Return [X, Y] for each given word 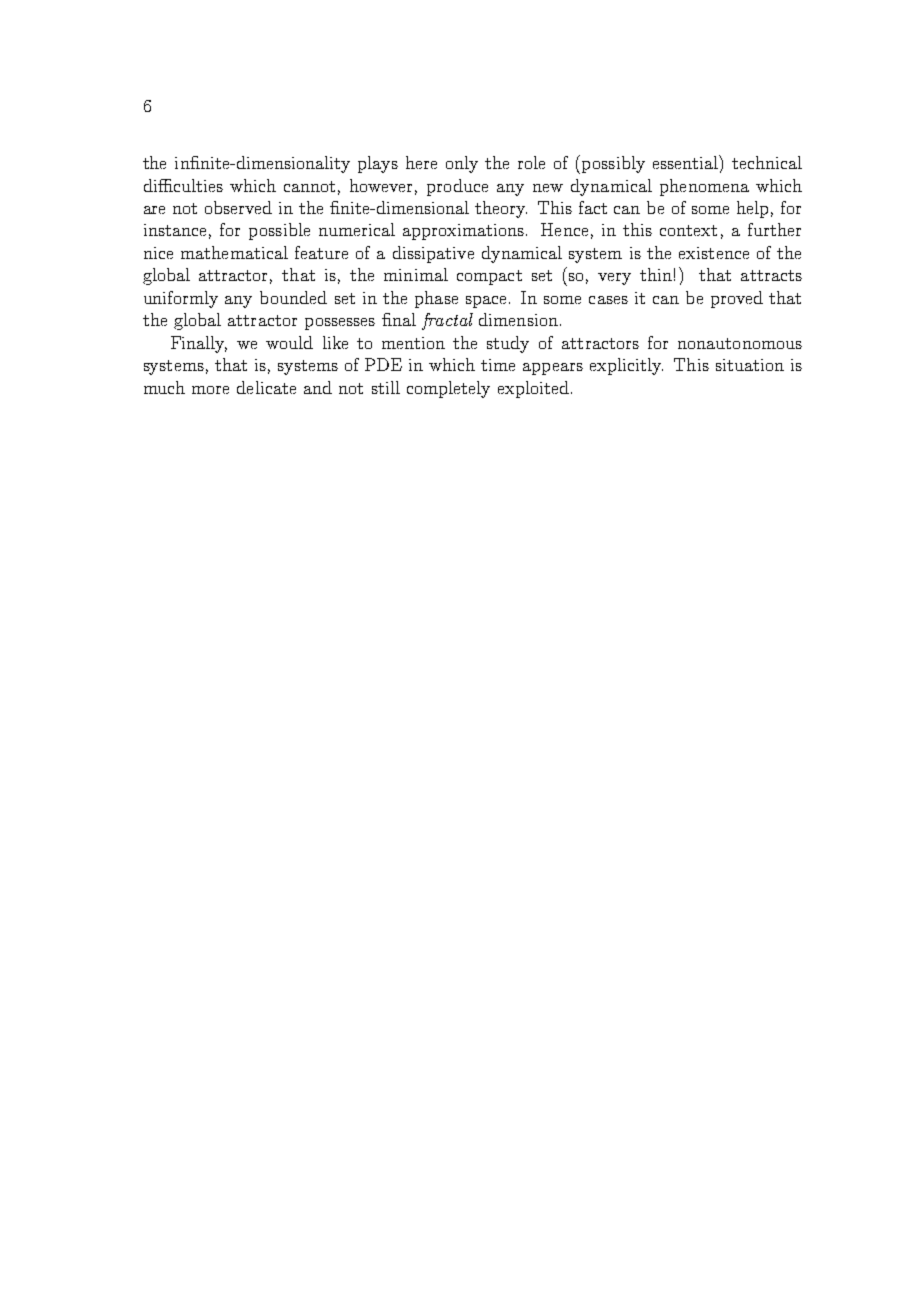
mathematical [234, 252]
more [210, 390]
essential [686, 162]
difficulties [183, 185]
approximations [463, 232]
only [462, 164]
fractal [447, 321]
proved [737, 299]
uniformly [181, 299]
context [688, 230]
